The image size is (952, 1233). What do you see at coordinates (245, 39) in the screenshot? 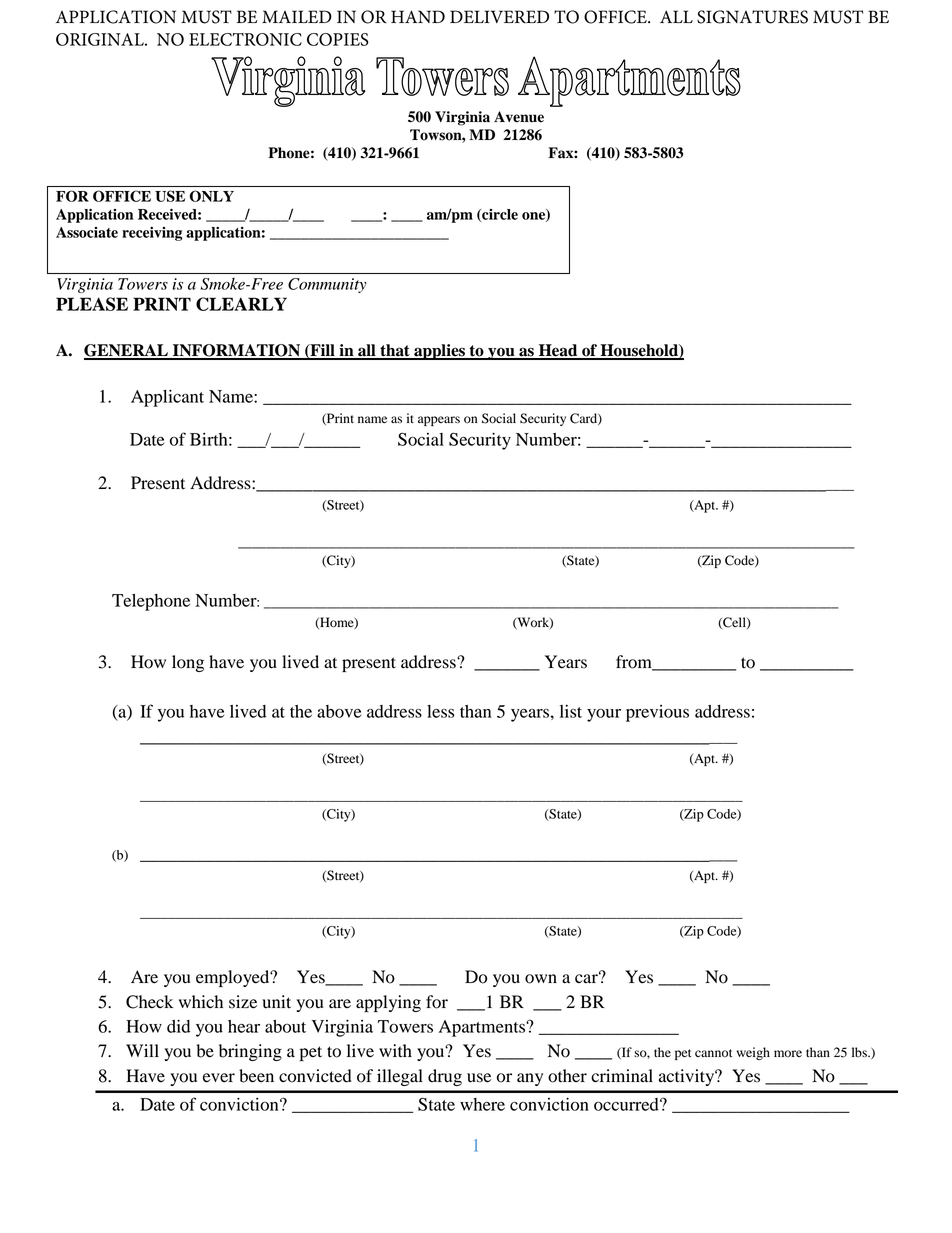
I see `ELECTRONIC` at bounding box center [245, 39].
